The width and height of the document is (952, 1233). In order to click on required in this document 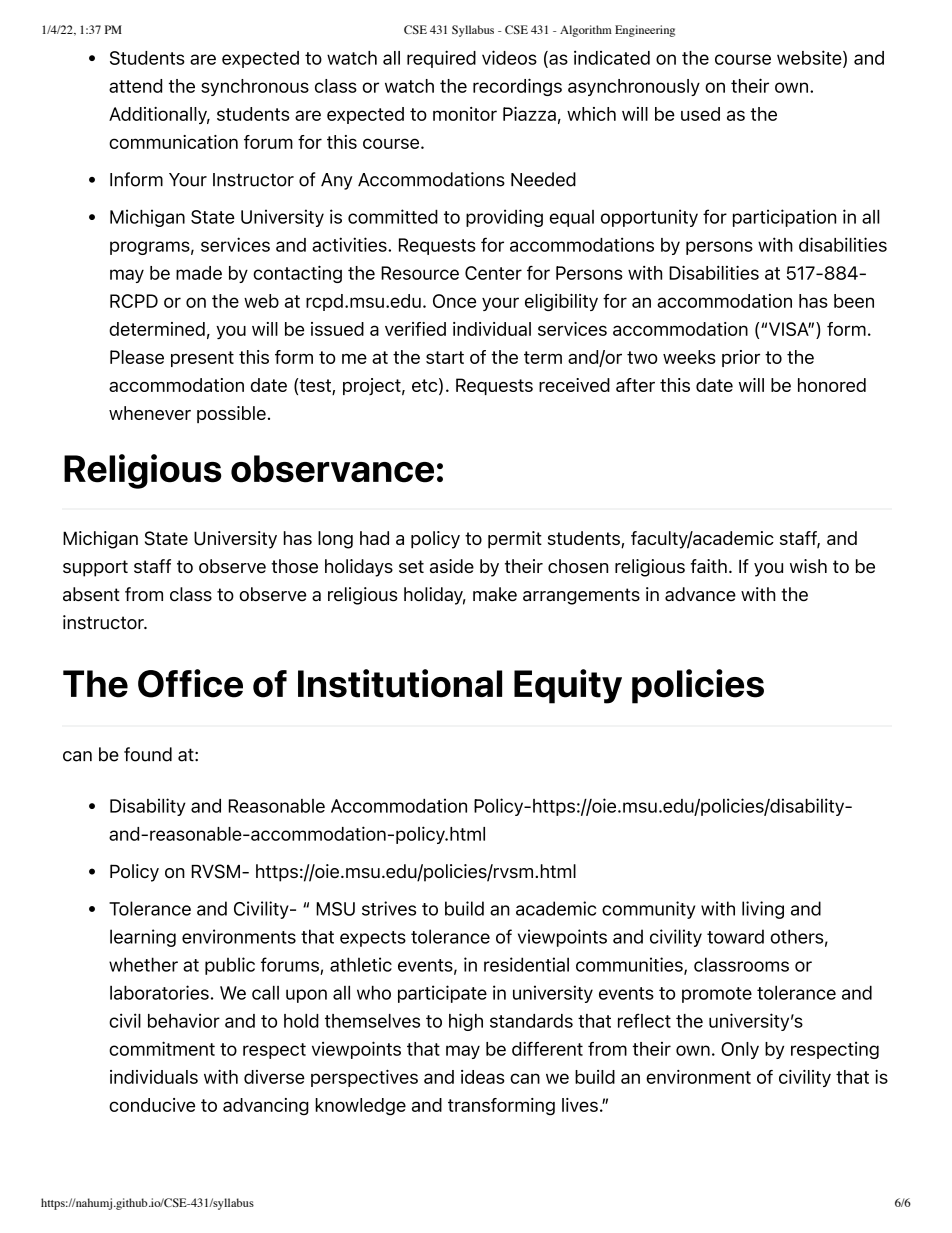, I will do `click(441, 59)`.
